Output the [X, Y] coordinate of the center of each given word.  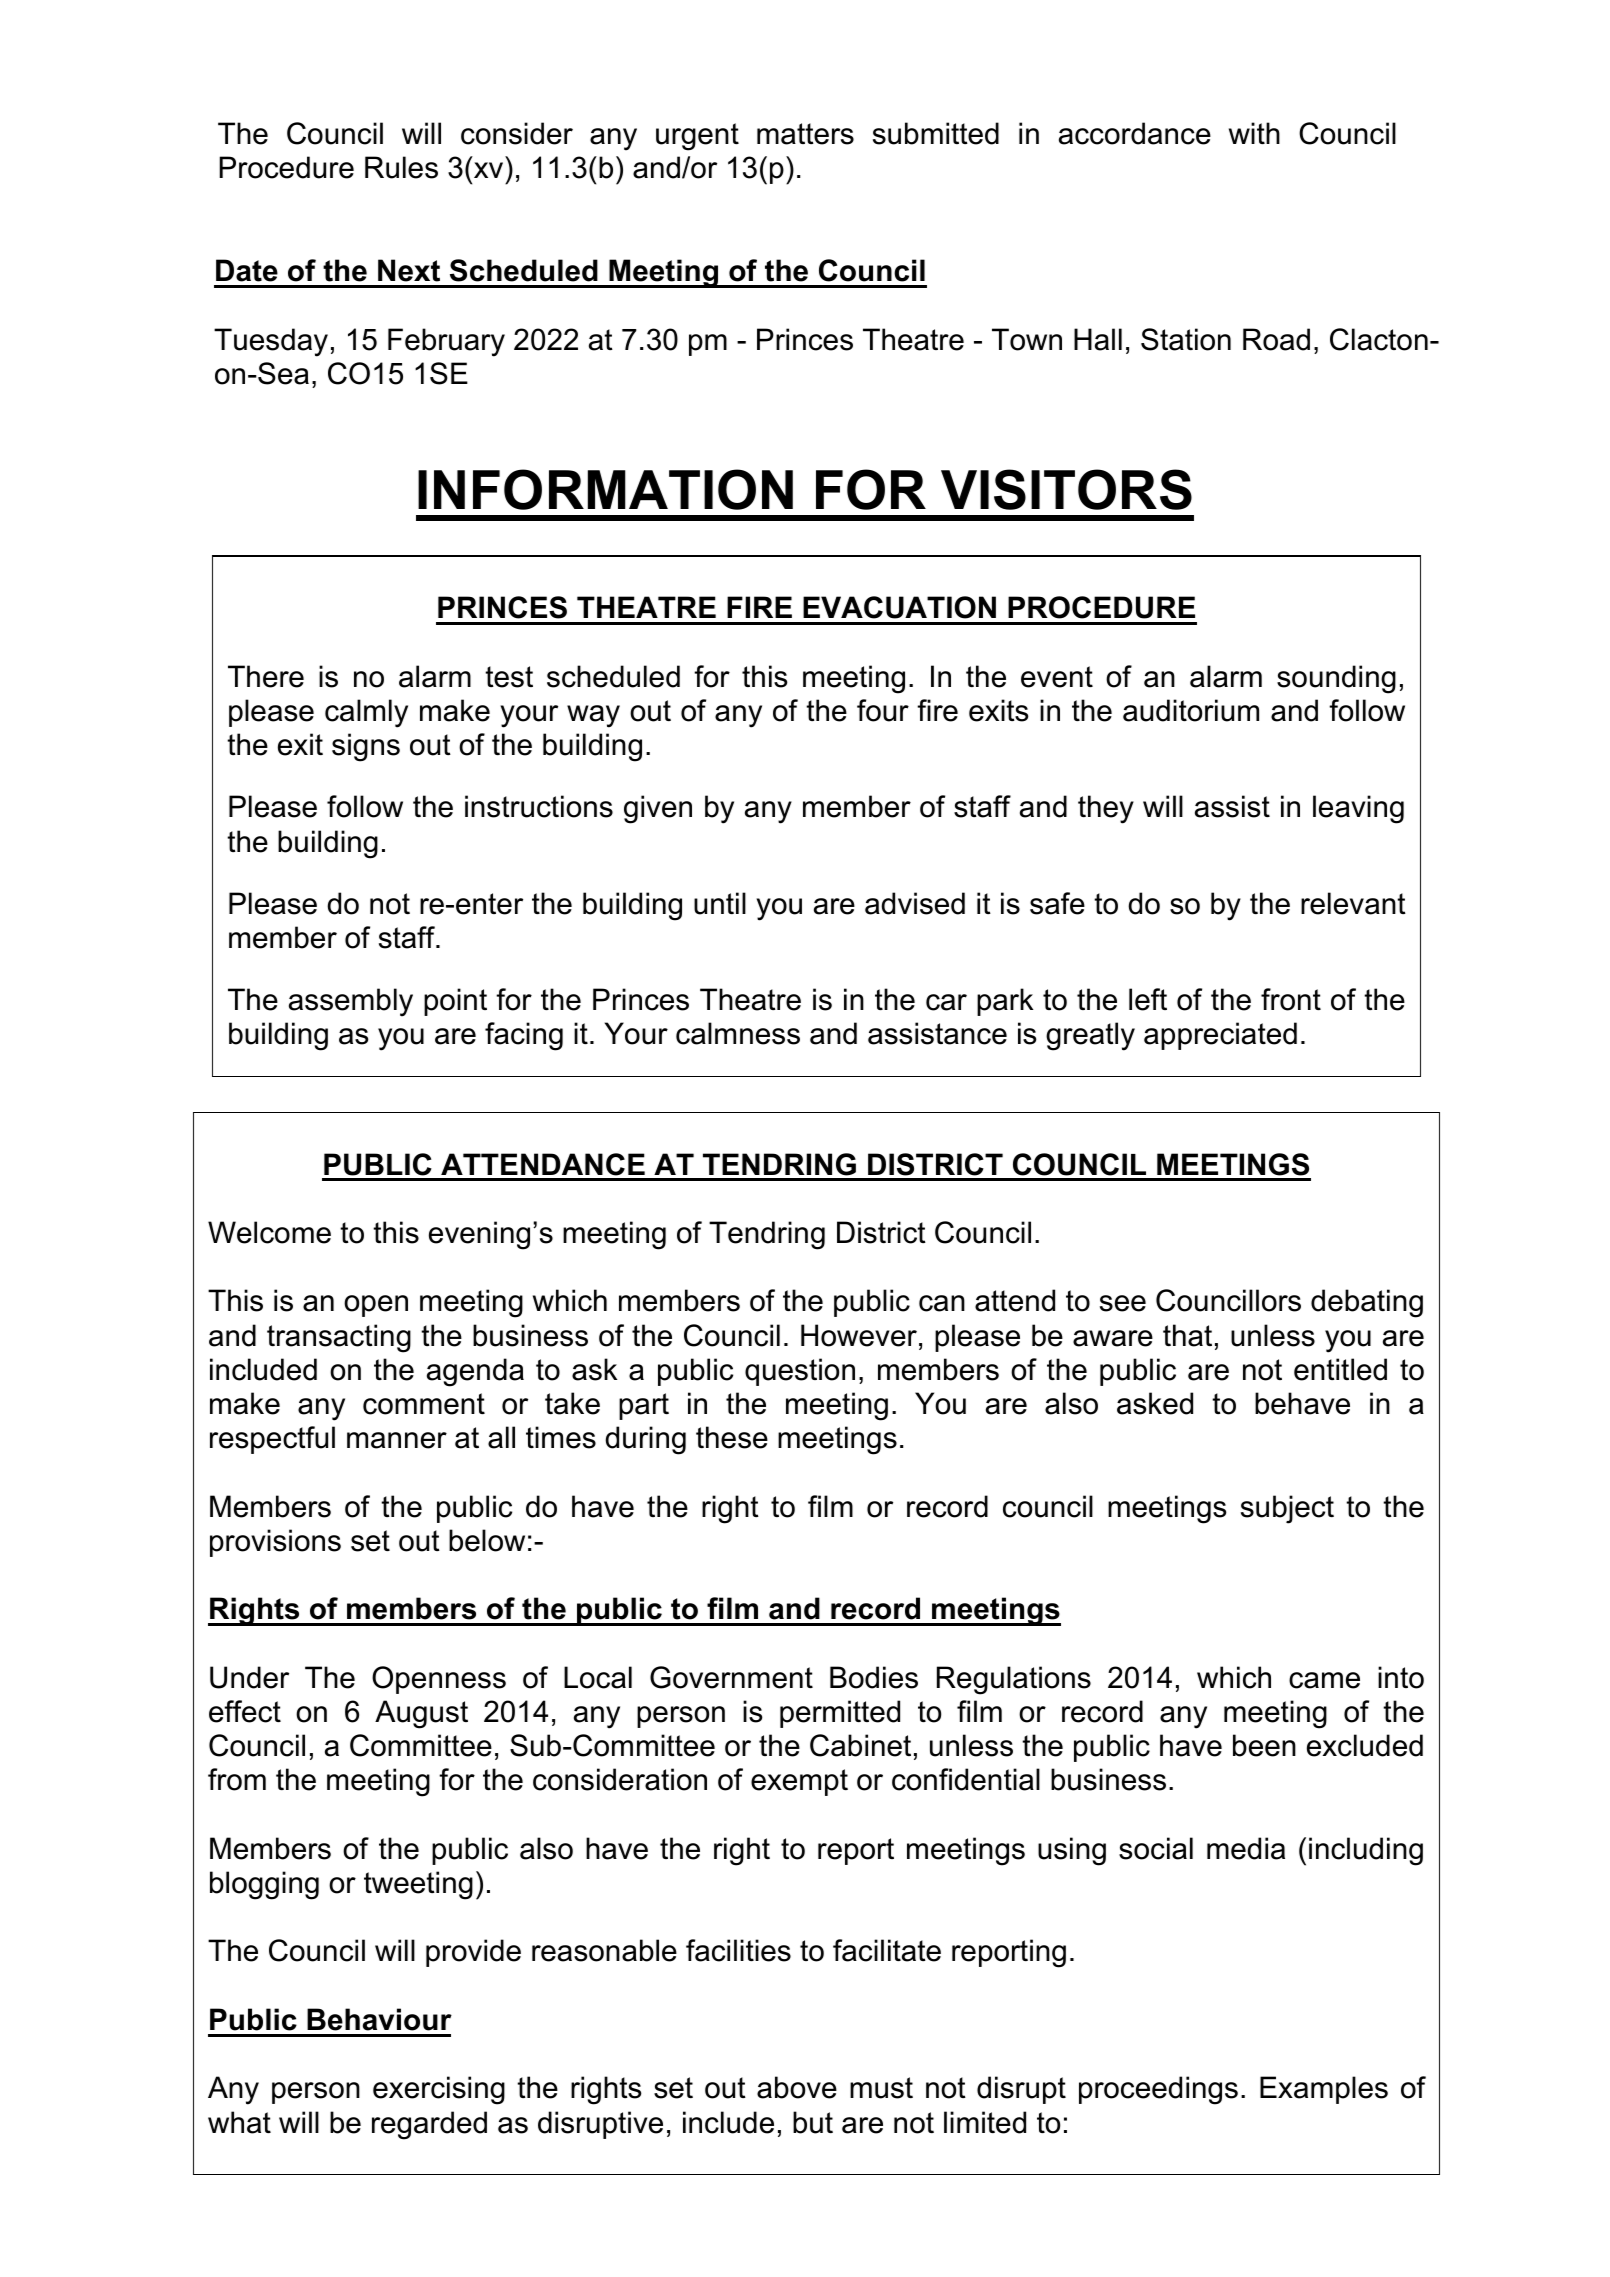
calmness [738, 1033]
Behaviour [379, 2019]
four [883, 710]
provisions [275, 1543]
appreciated [1220, 1036]
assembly [351, 1002]
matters [805, 134]
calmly [366, 713]
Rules [401, 167]
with [1254, 133]
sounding [1336, 679]
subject [1287, 1509]
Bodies [874, 1677]
